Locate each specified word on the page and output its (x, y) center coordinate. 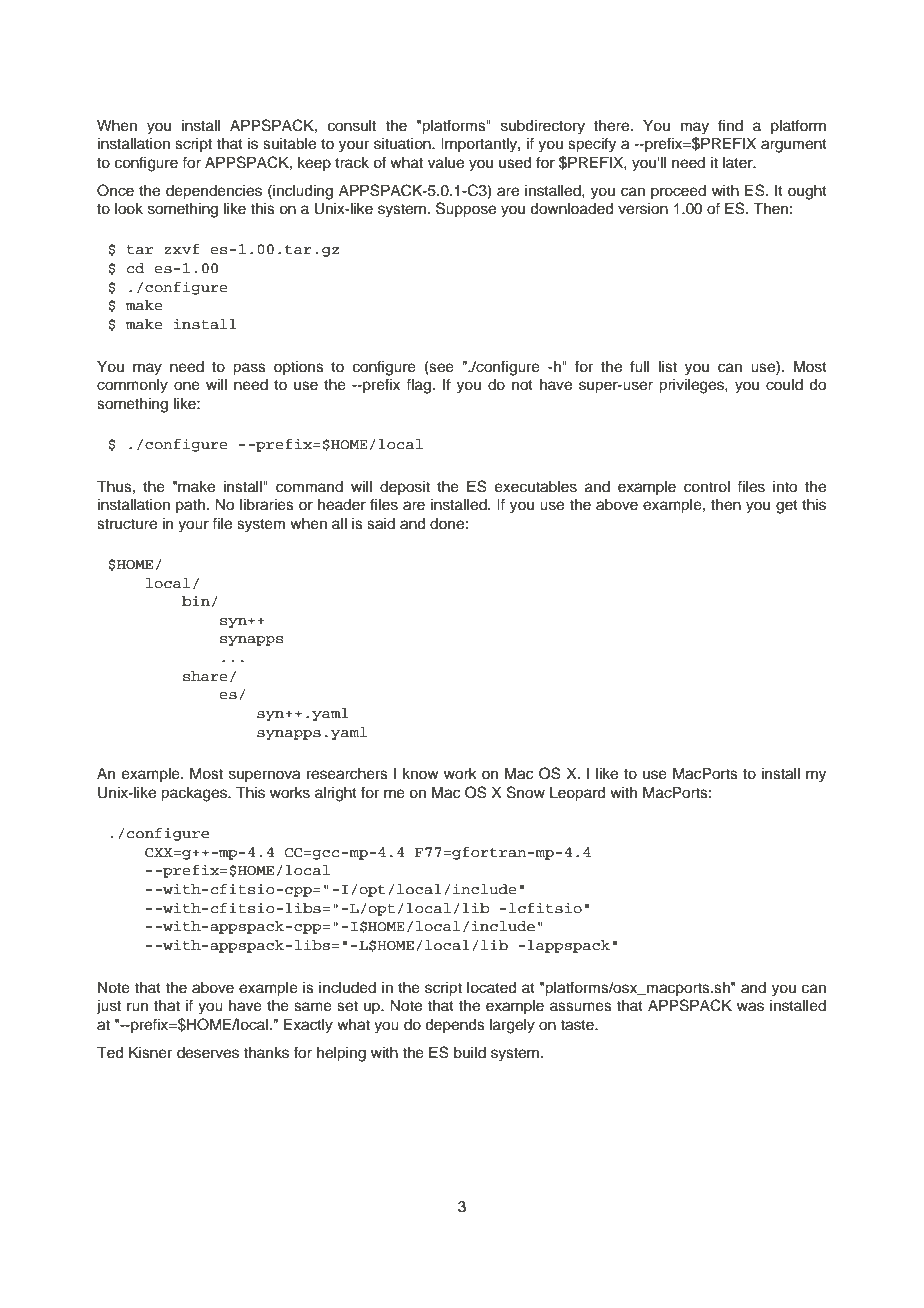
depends (455, 1026)
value (446, 163)
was (750, 1007)
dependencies (214, 192)
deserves (208, 1053)
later (739, 163)
